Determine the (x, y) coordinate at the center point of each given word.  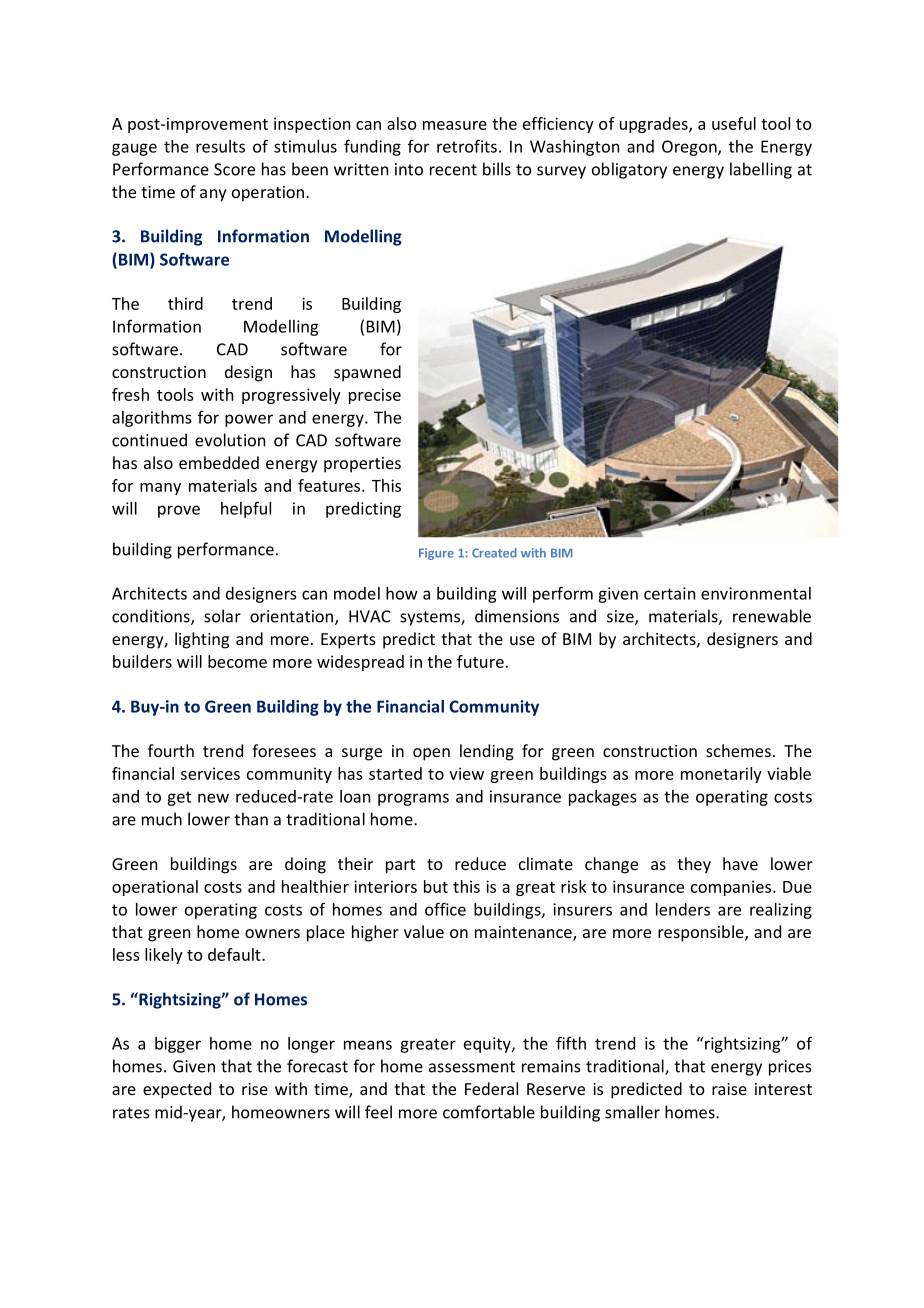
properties (362, 465)
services (210, 773)
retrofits (467, 146)
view (466, 773)
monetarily (721, 775)
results (220, 146)
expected (177, 1090)
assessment (472, 1067)
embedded (219, 462)
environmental (756, 593)
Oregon (690, 148)
